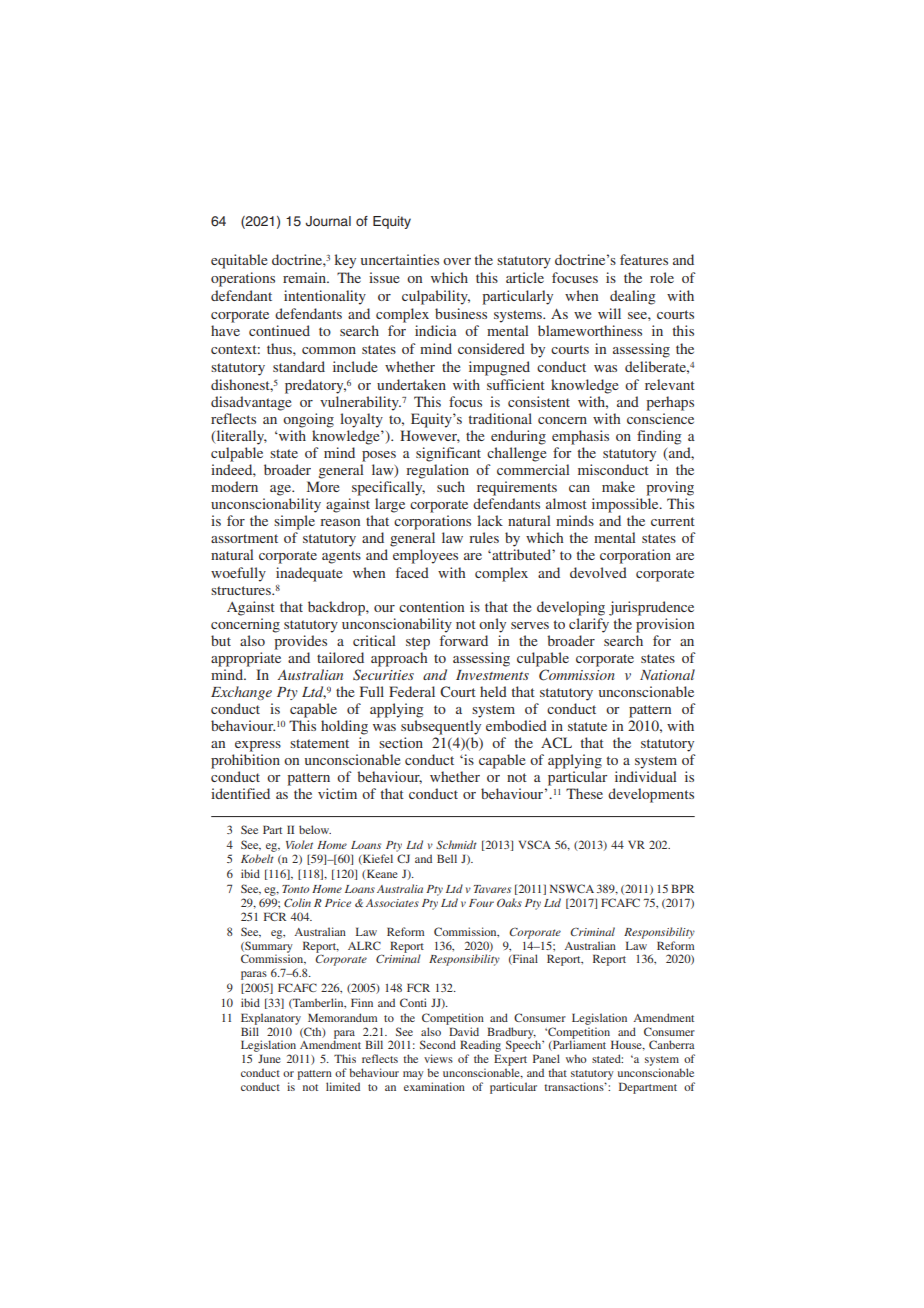 The height and width of the image is (1308, 924). What do you see at coordinates (306, 277) in the image?
I see `remain` at bounding box center [306, 277].
